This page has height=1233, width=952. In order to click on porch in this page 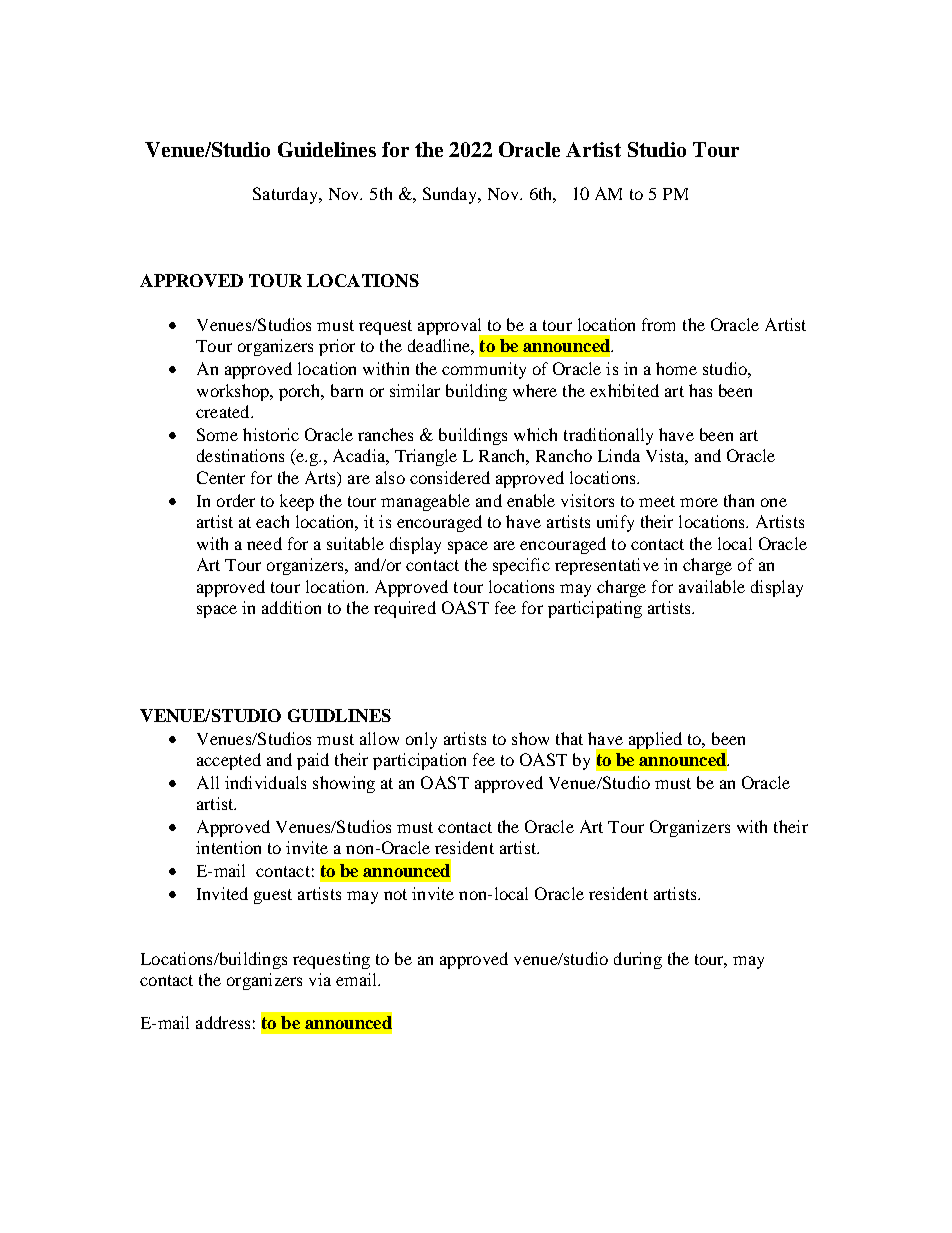, I will do `click(301, 392)`.
